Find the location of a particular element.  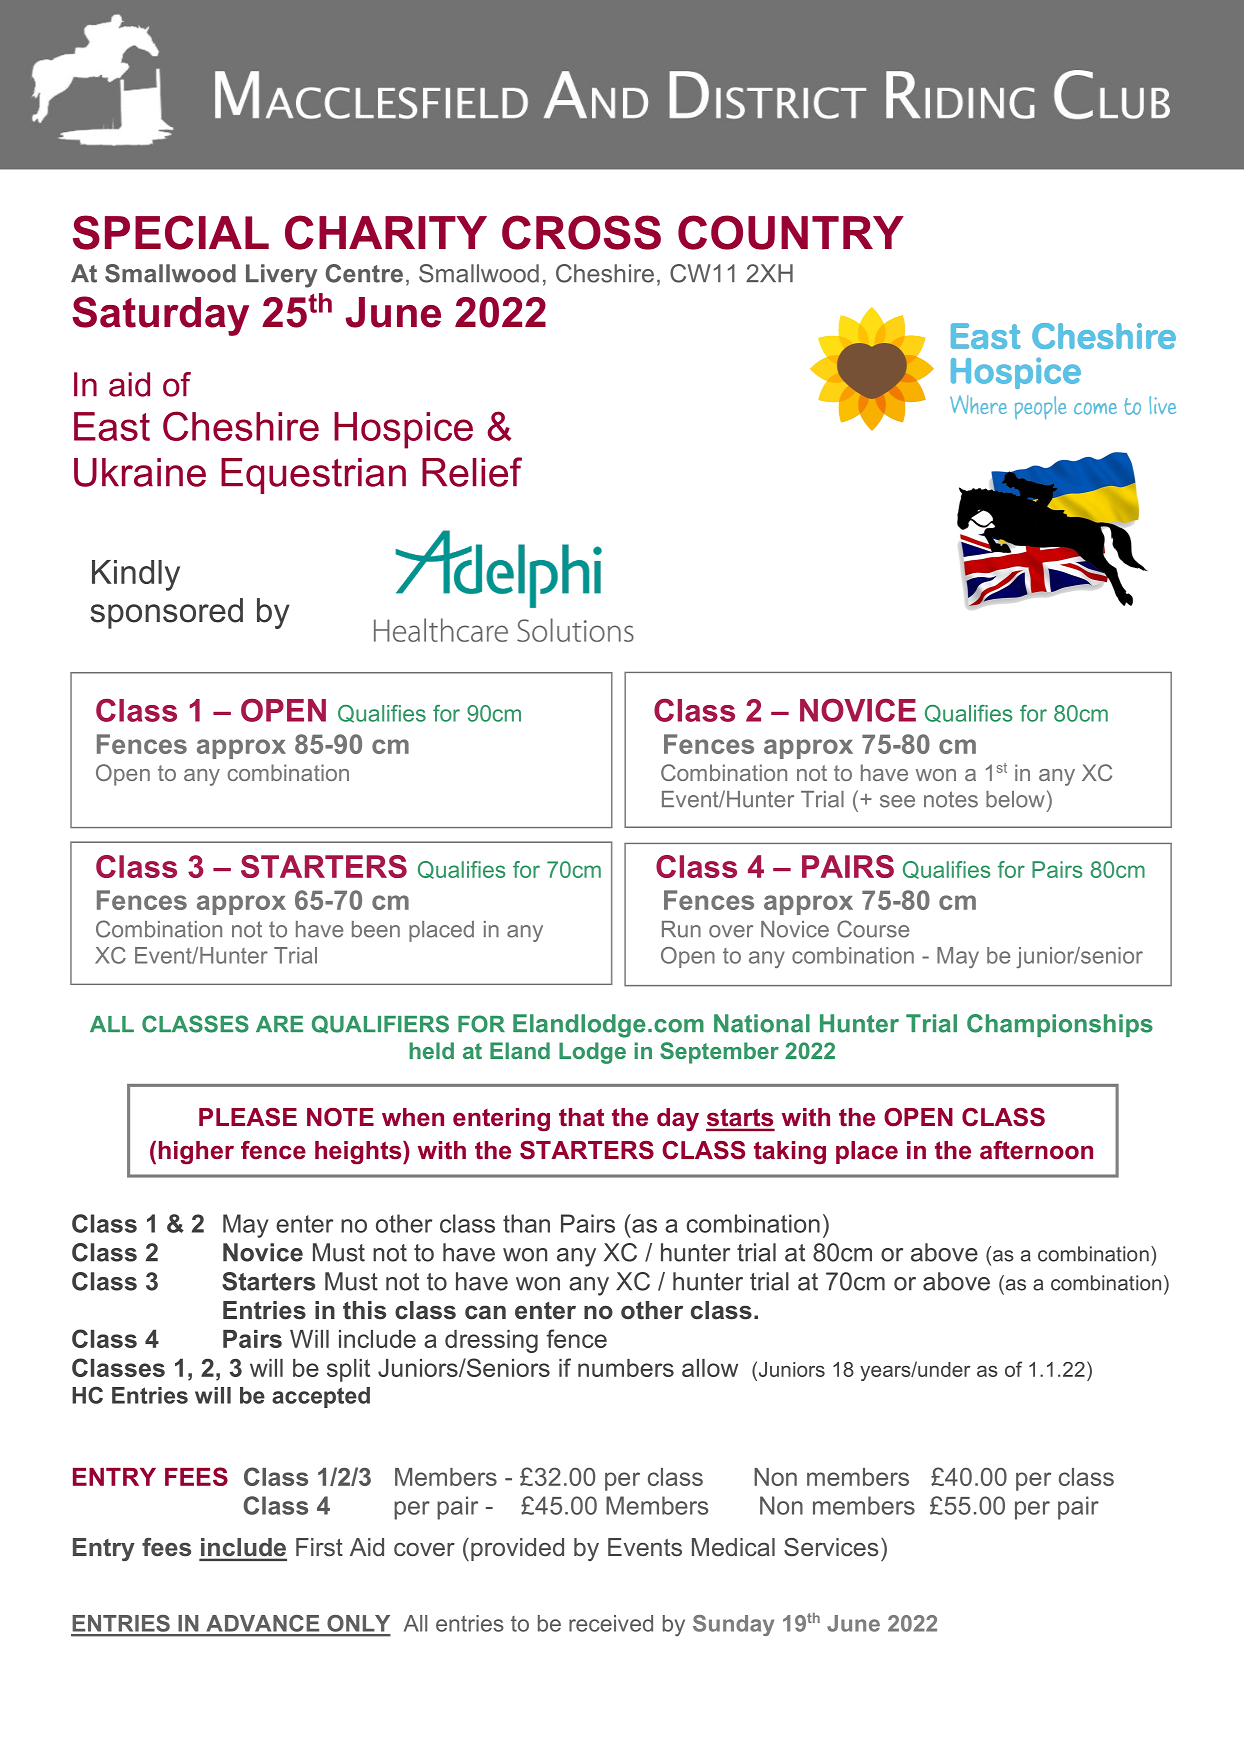

COUNTRY is located at coordinates (791, 232).
